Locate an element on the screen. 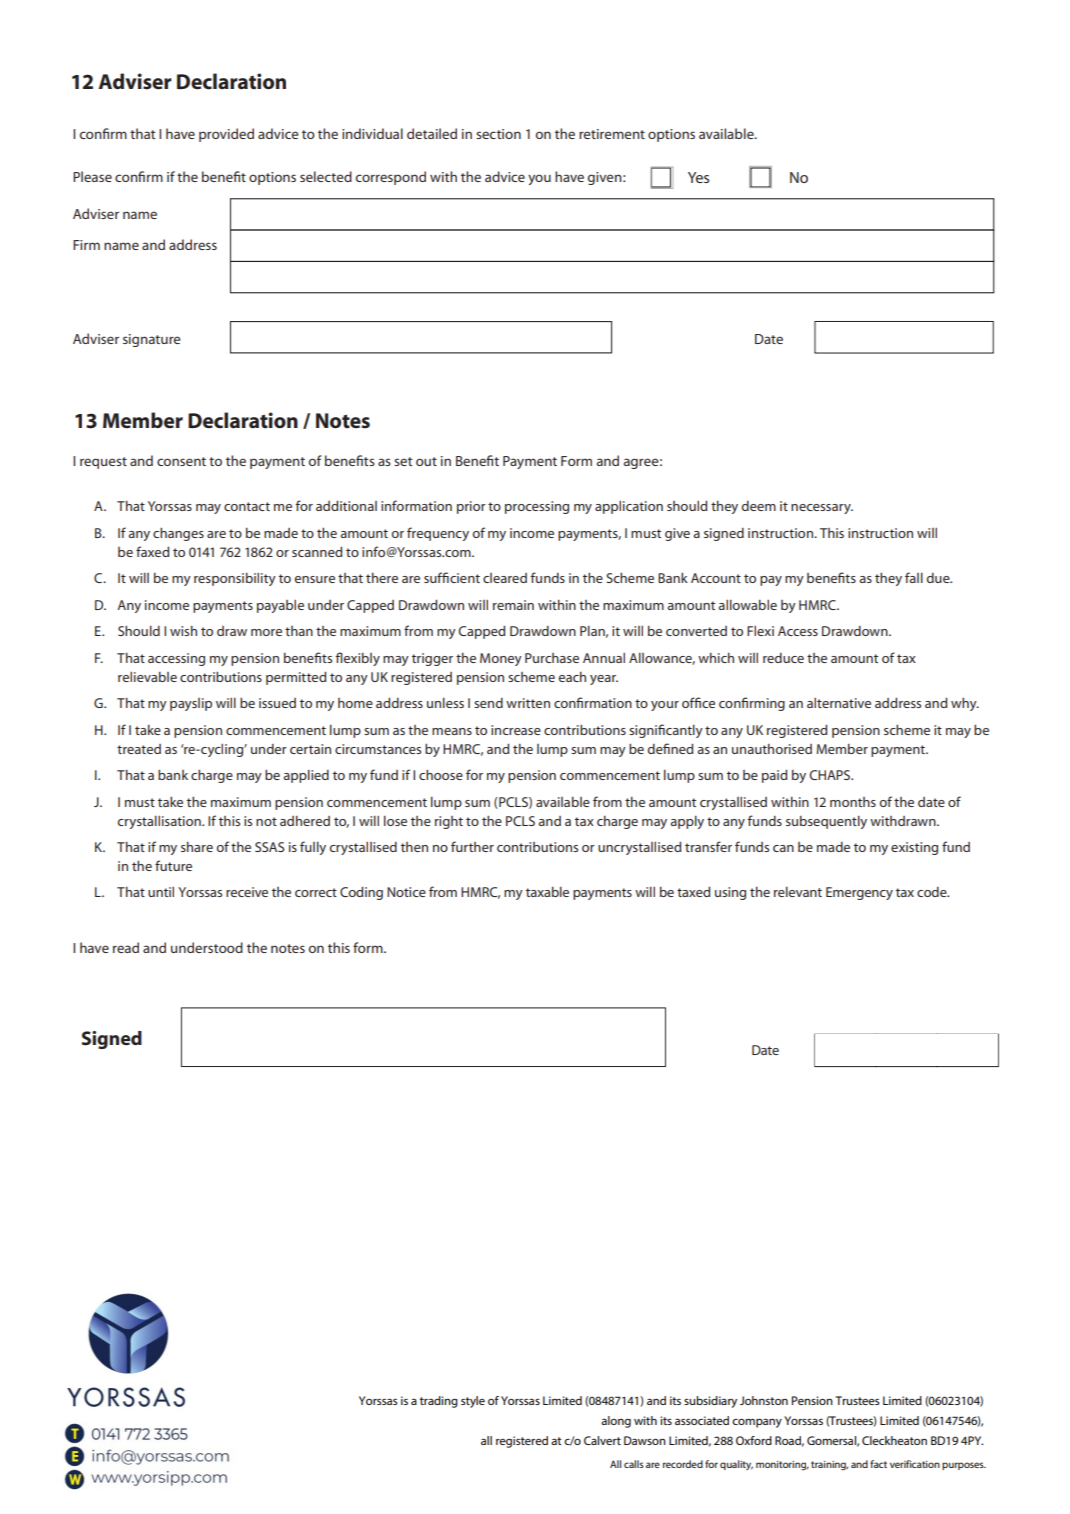  subsequently is located at coordinates (826, 822).
